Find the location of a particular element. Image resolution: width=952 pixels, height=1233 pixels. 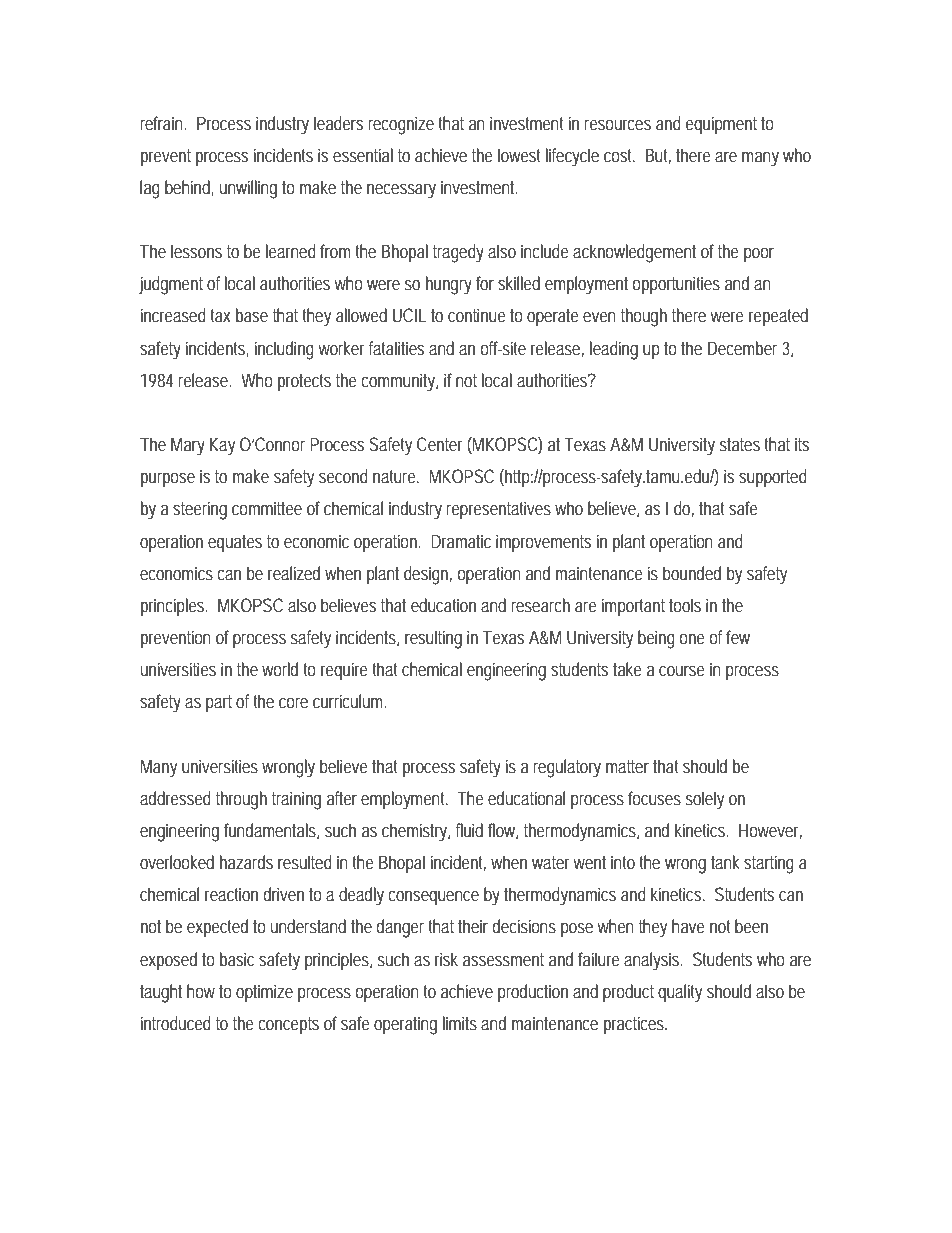

quality is located at coordinates (680, 993).
